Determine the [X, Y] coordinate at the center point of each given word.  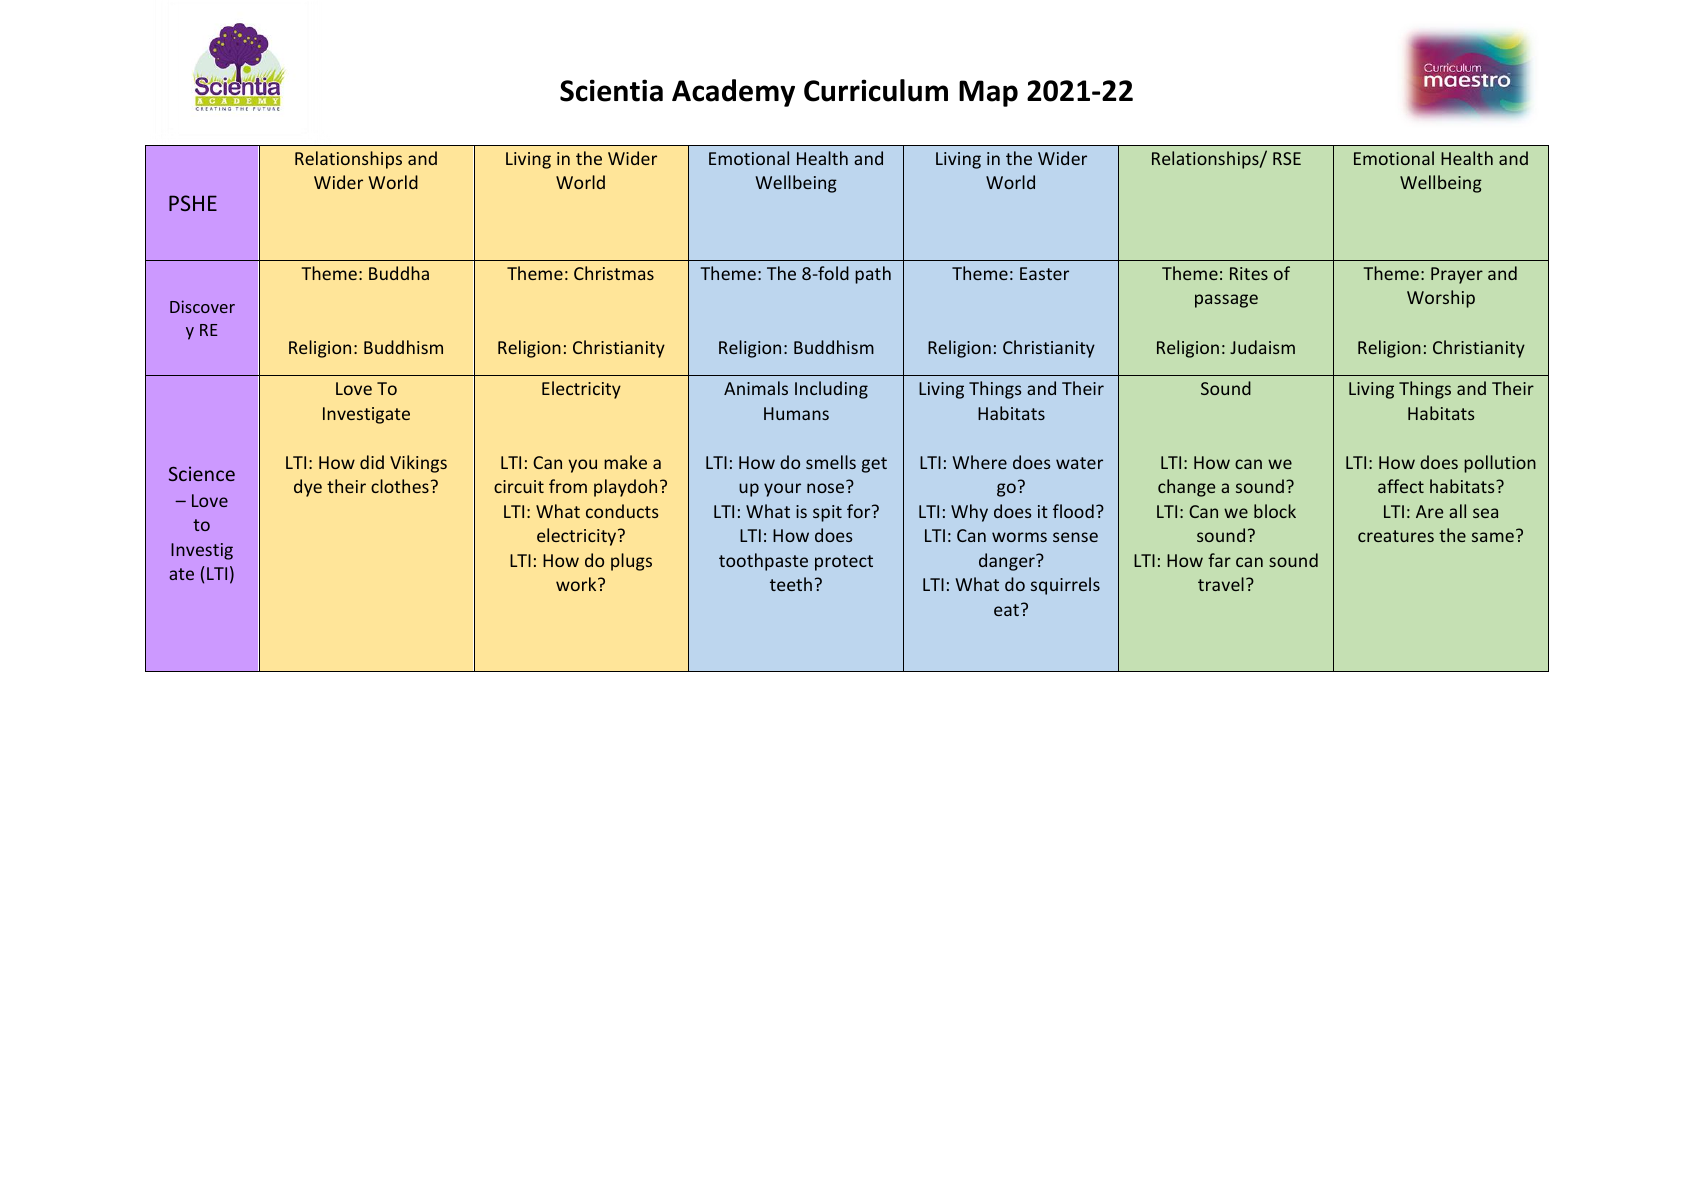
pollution [1500, 464]
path [873, 275]
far [1219, 560]
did [372, 462]
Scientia [611, 90]
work [577, 584]
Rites [1249, 273]
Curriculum [876, 90]
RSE [1287, 158]
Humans [796, 413]
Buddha [399, 273]
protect [844, 563]
